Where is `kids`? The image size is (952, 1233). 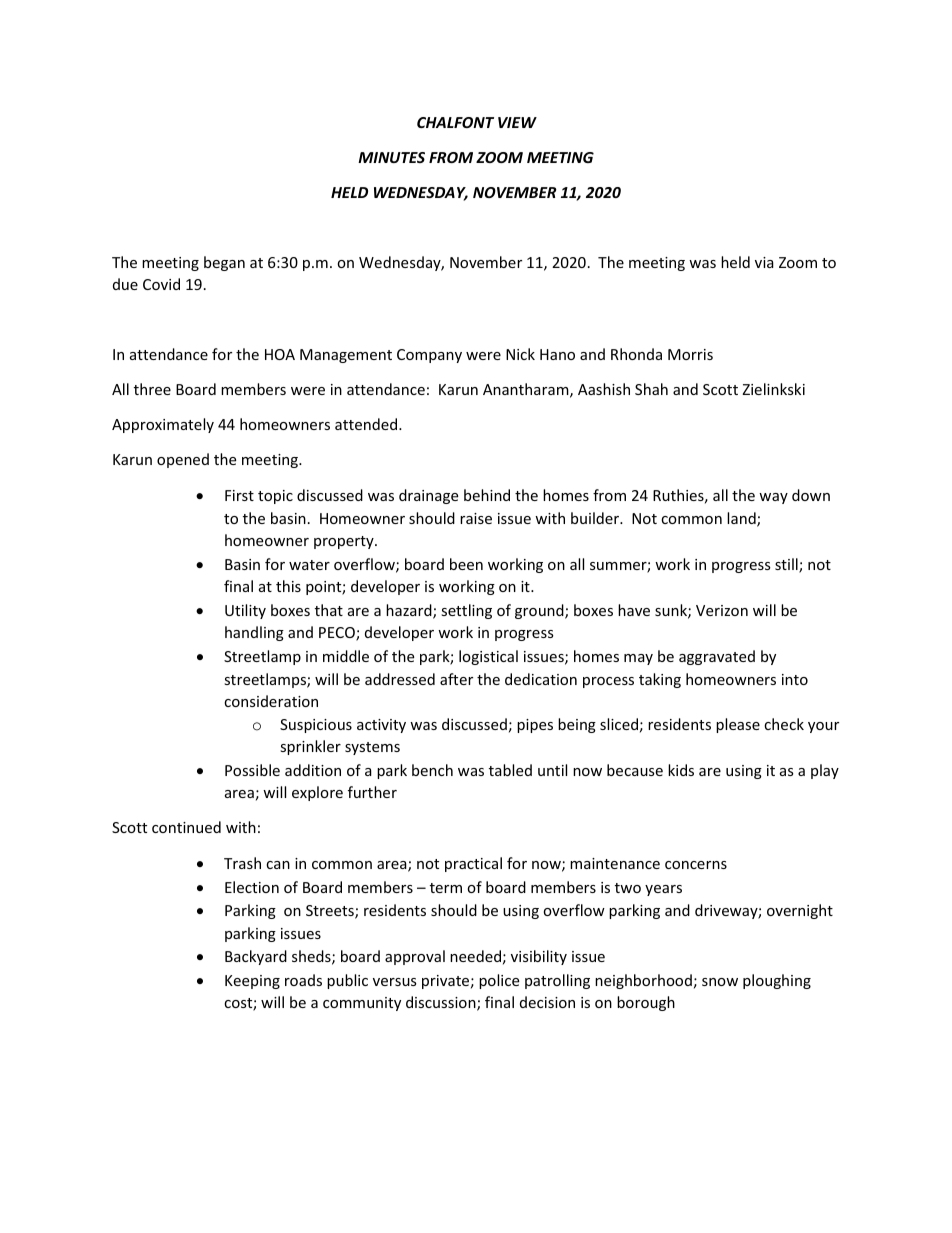
kids is located at coordinates (681, 770).
